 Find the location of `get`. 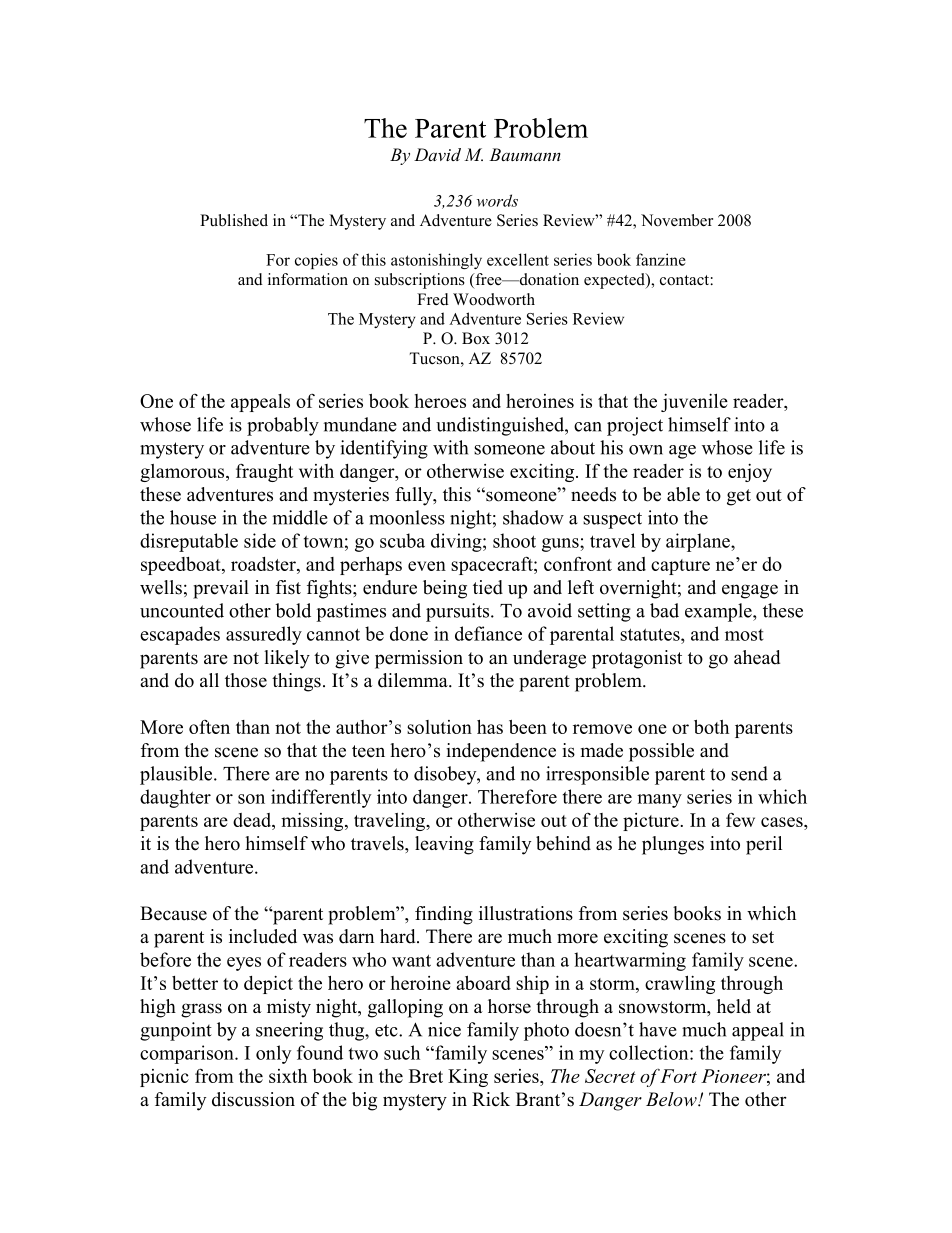

get is located at coordinates (739, 497).
